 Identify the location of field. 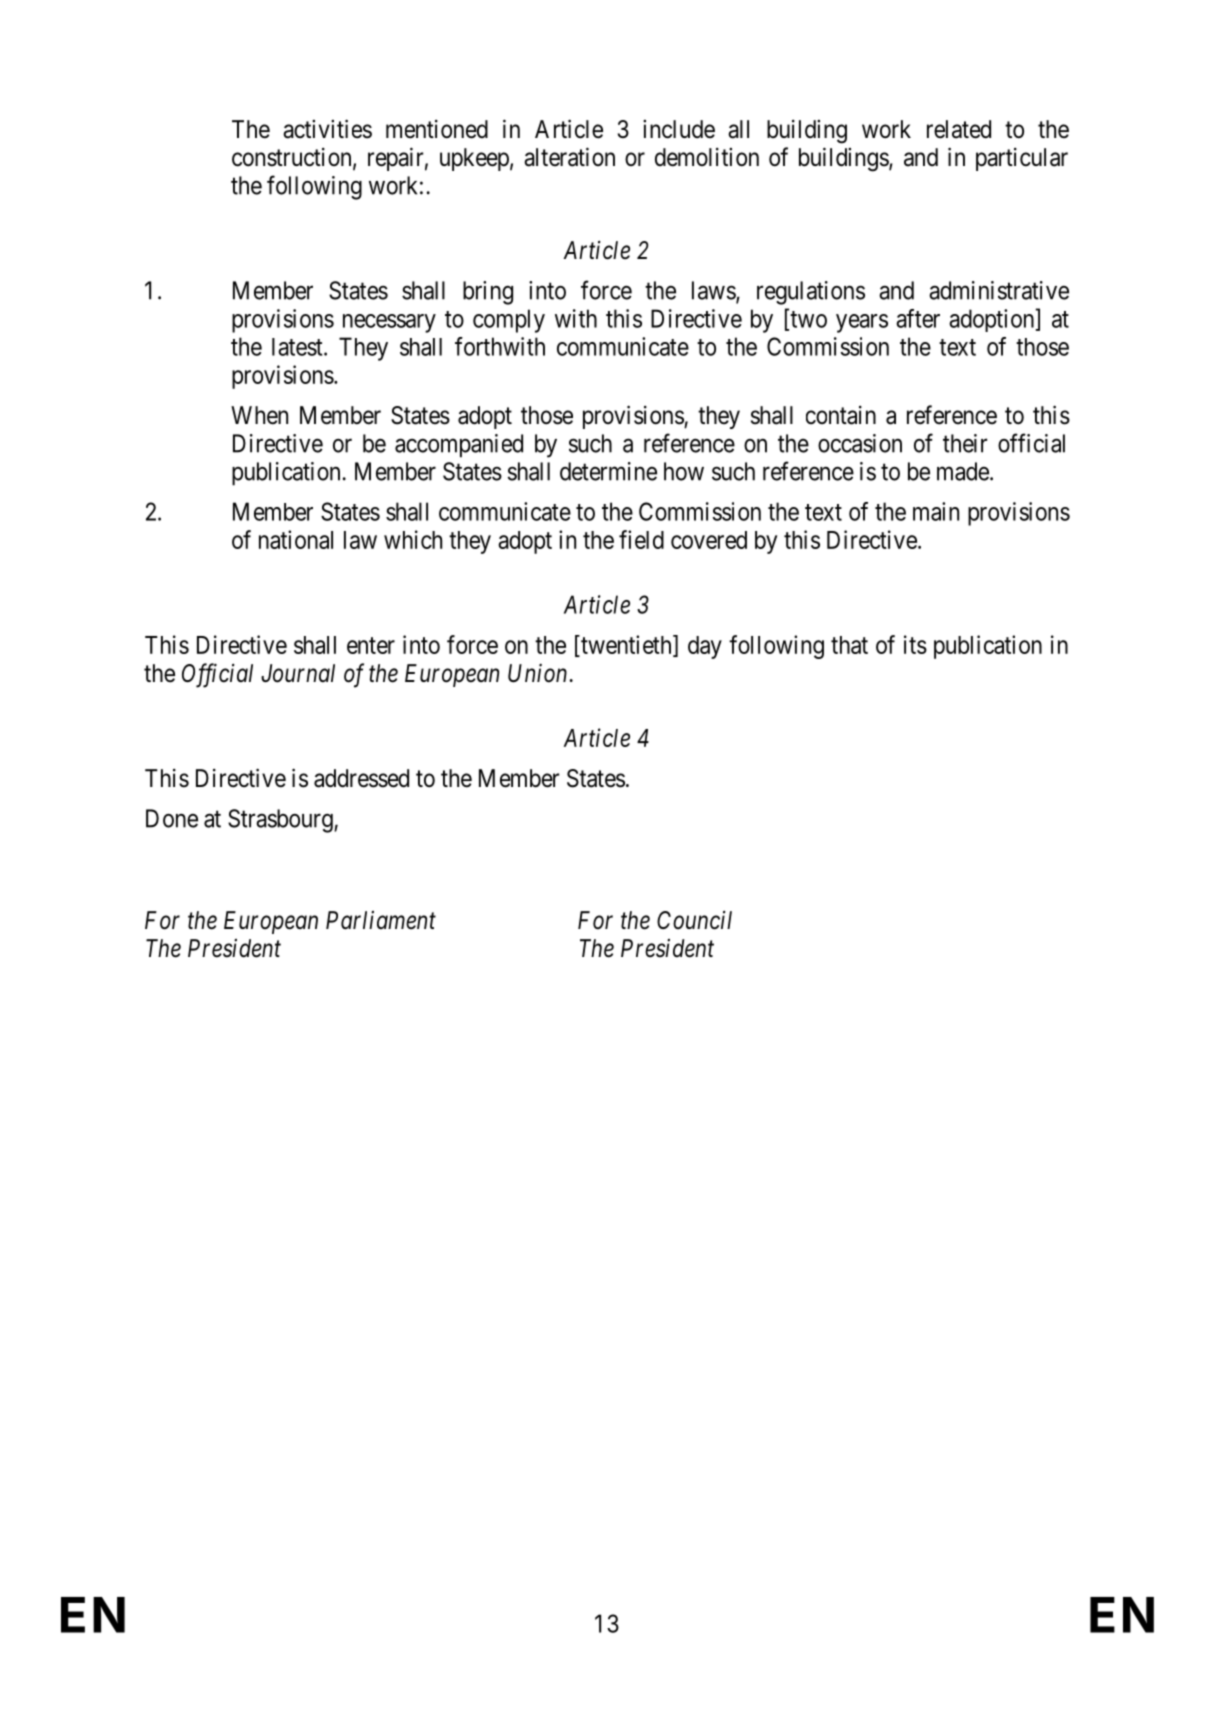
(641, 539).
